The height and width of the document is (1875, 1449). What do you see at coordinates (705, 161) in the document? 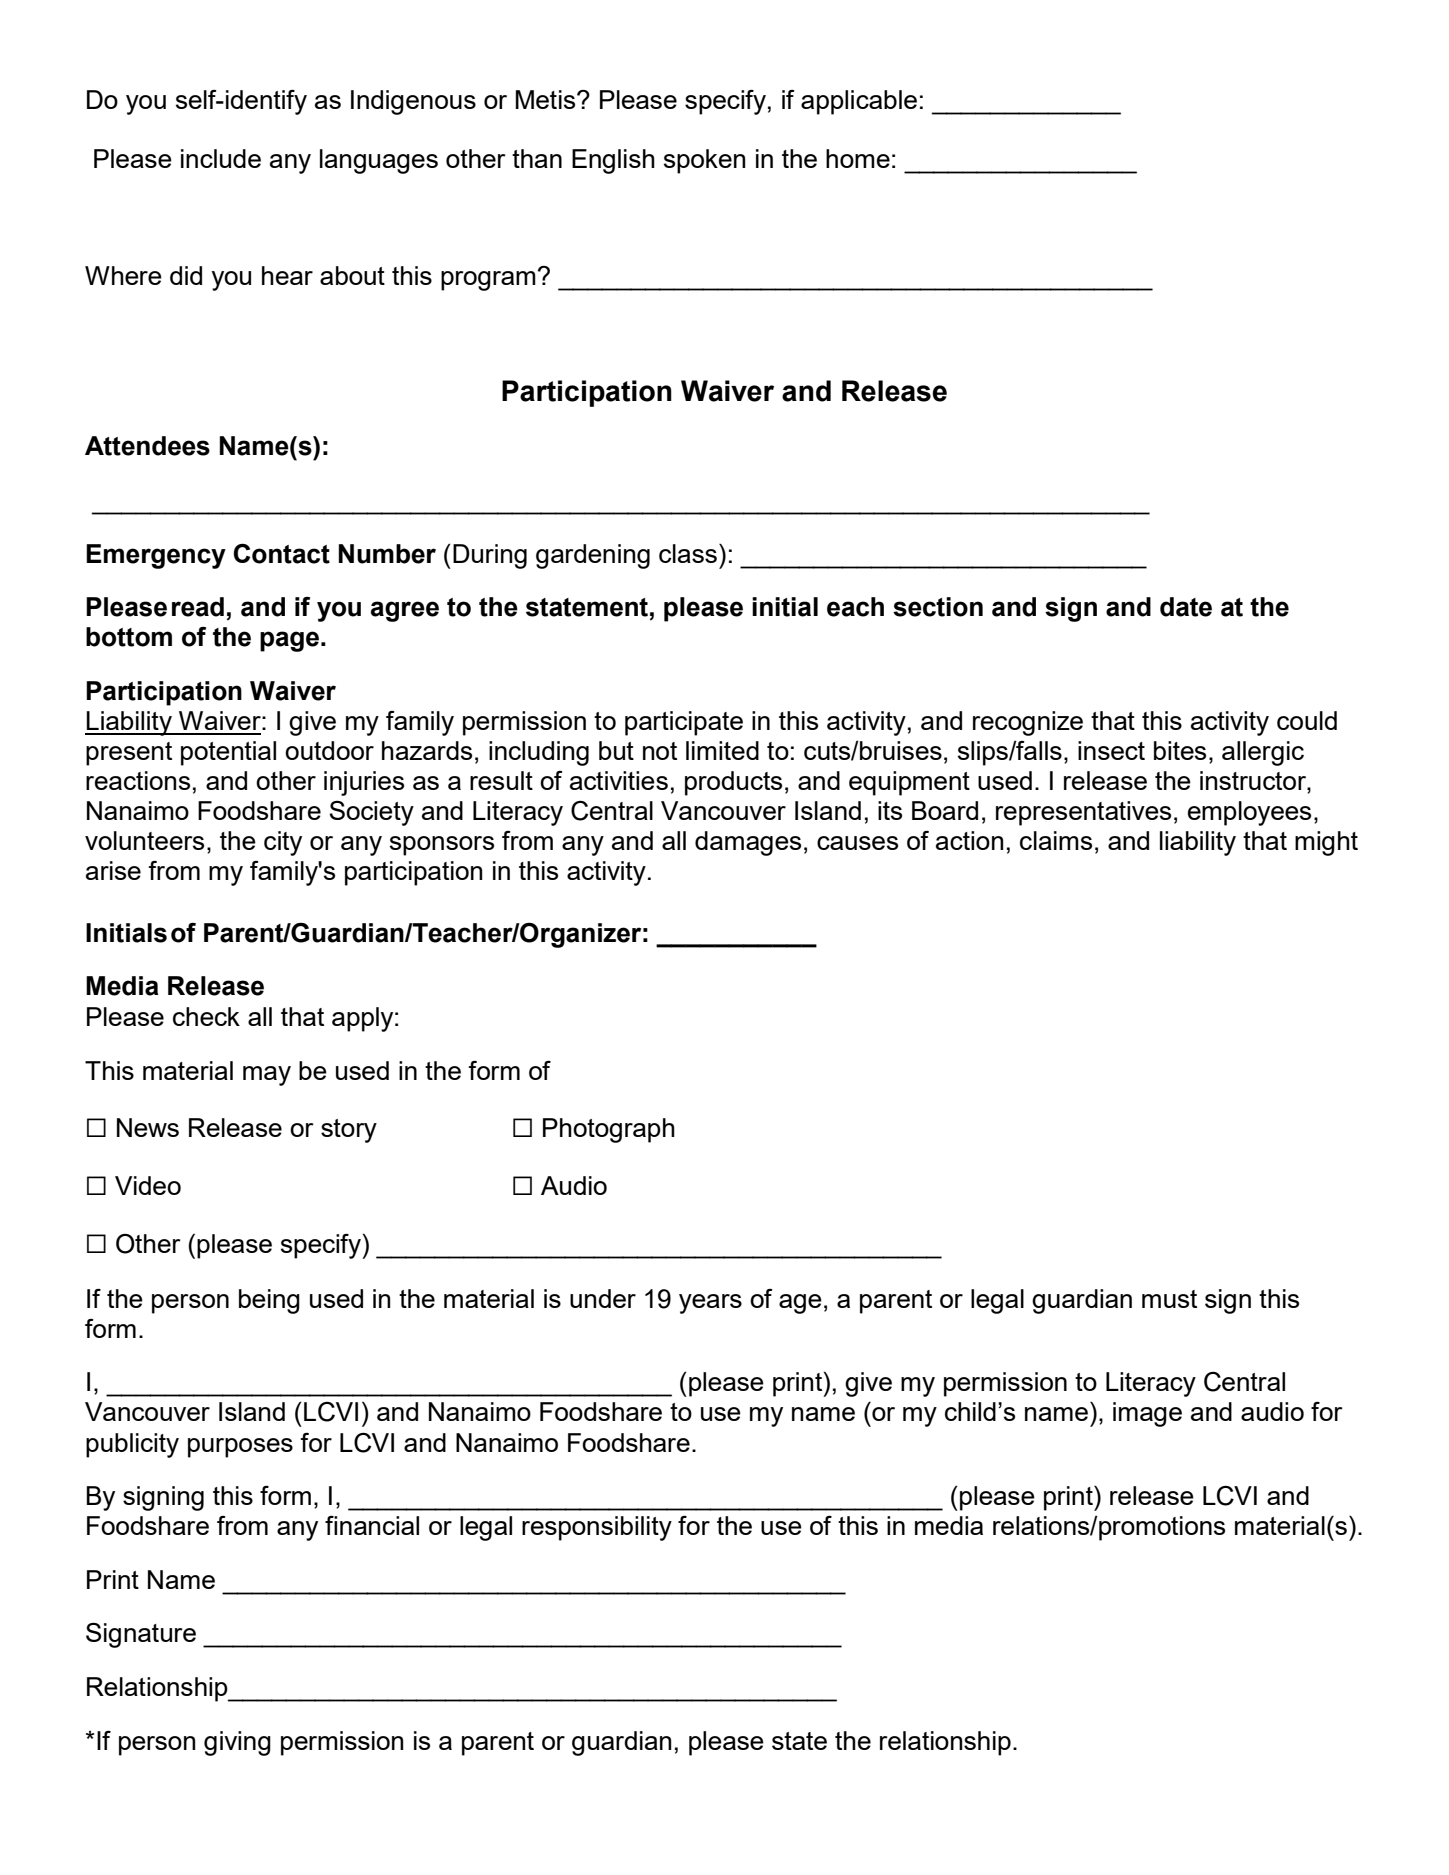
I see `spoken` at bounding box center [705, 161].
